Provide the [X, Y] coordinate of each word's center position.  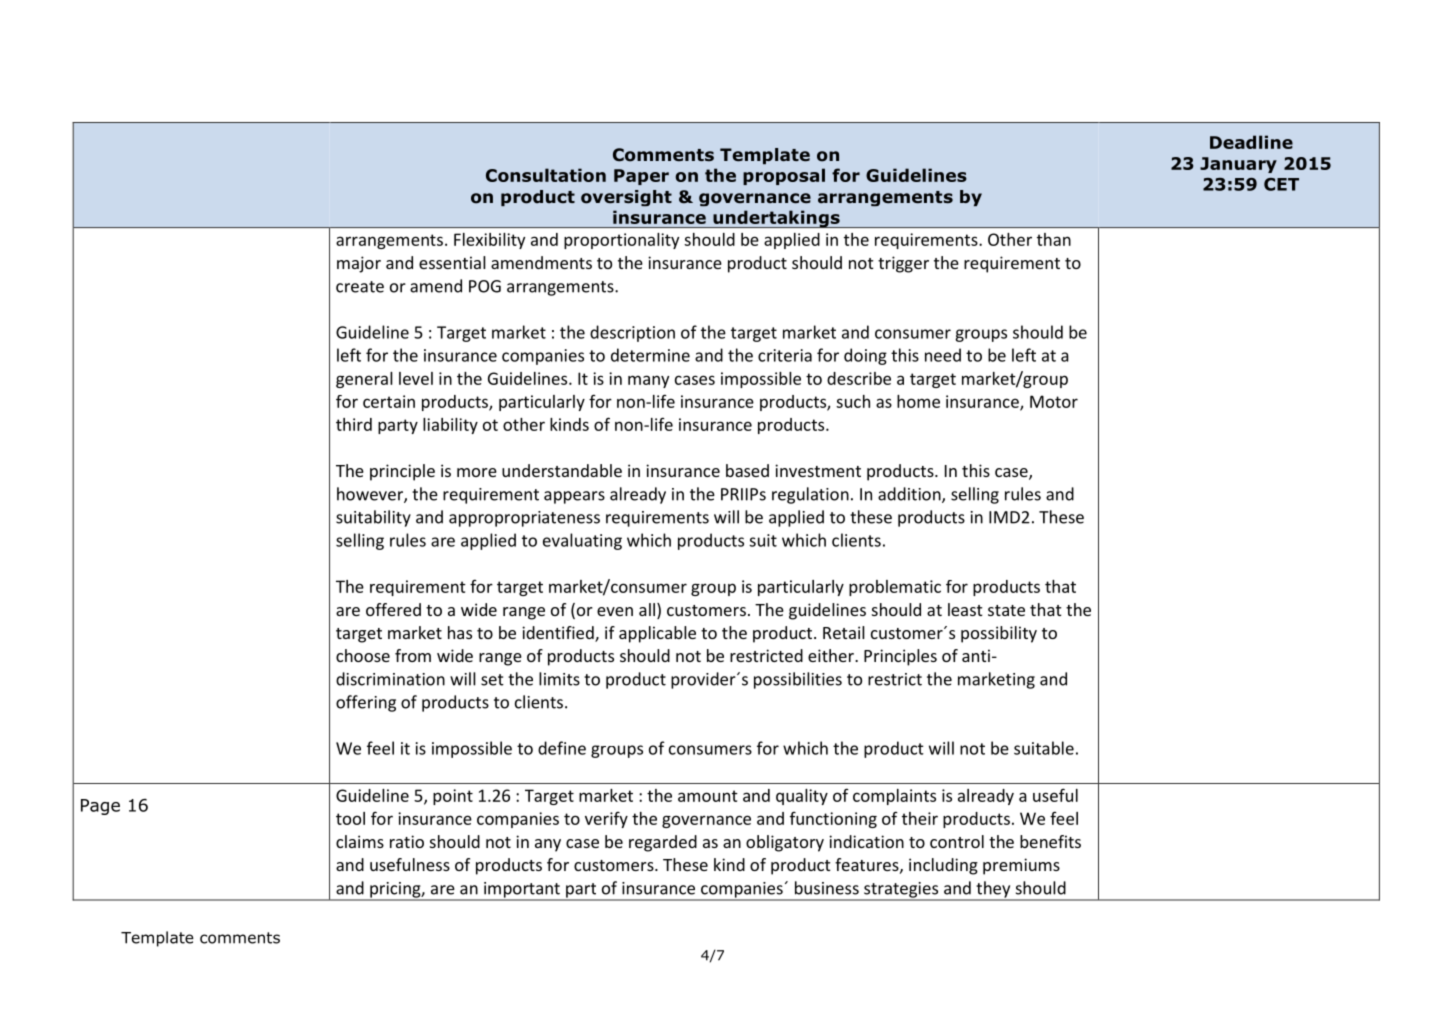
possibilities [798, 680]
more [477, 472]
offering [366, 703]
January [1238, 165]
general [364, 380]
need [943, 355]
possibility [999, 634]
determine [650, 355]
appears [574, 497]
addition [910, 495]
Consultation [546, 175]
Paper [641, 177]
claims [360, 841]
